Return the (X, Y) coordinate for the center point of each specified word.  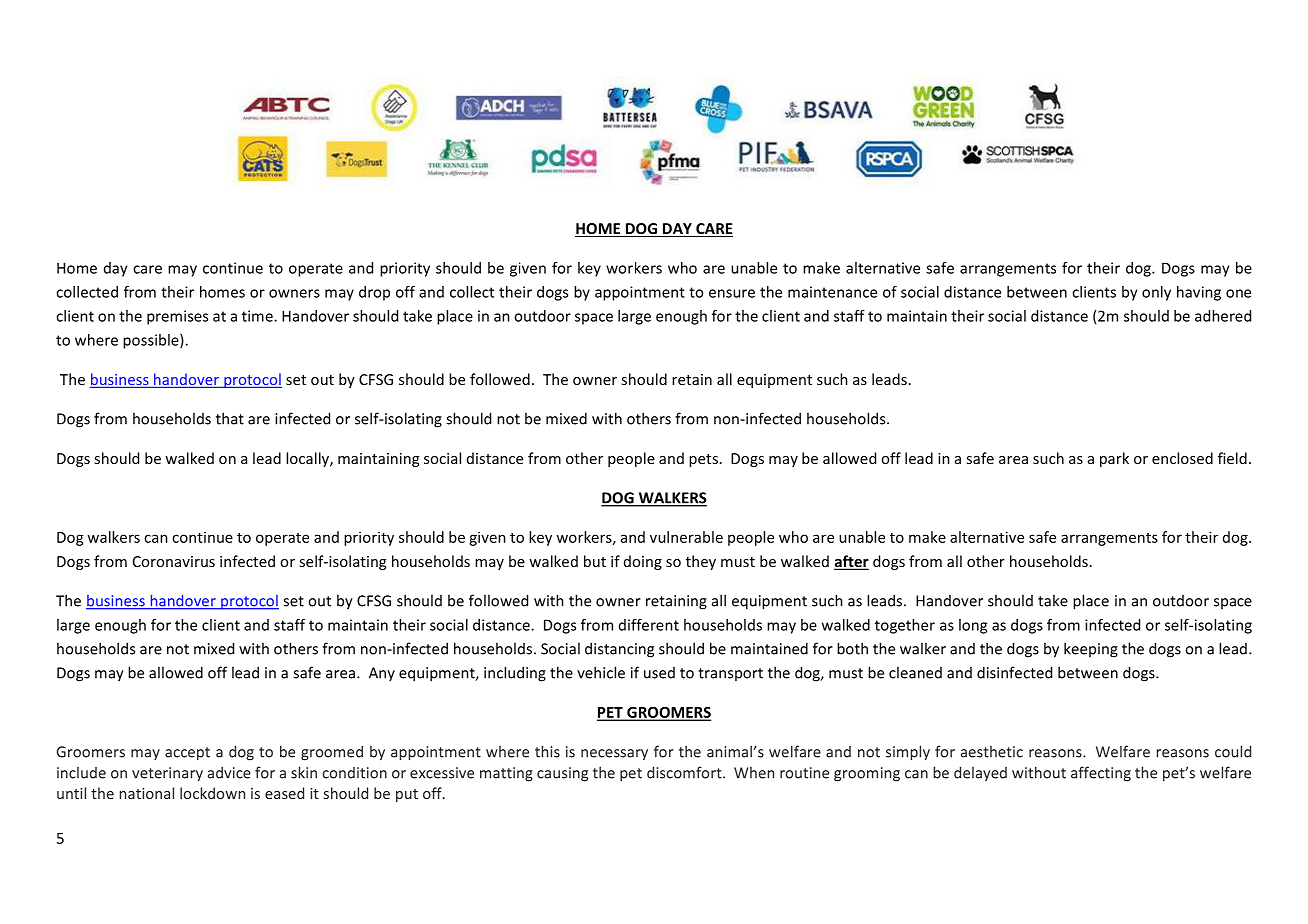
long (973, 626)
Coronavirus (174, 561)
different (649, 625)
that (230, 418)
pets (703, 460)
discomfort (685, 772)
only (1156, 293)
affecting (1101, 774)
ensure (732, 293)
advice (229, 773)
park (1114, 459)
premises (177, 317)
